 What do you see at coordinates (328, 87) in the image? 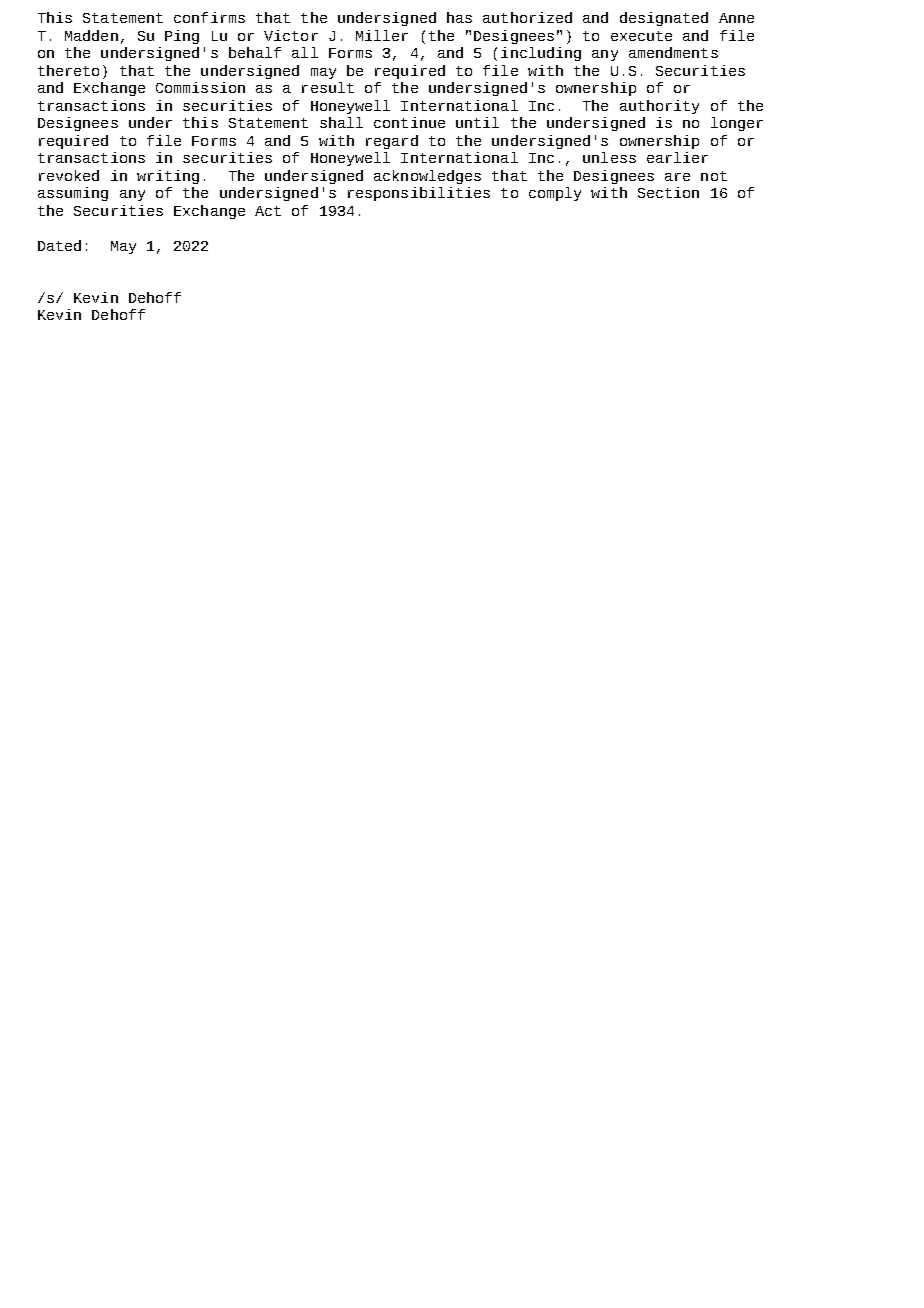
I see `result` at bounding box center [328, 87].
